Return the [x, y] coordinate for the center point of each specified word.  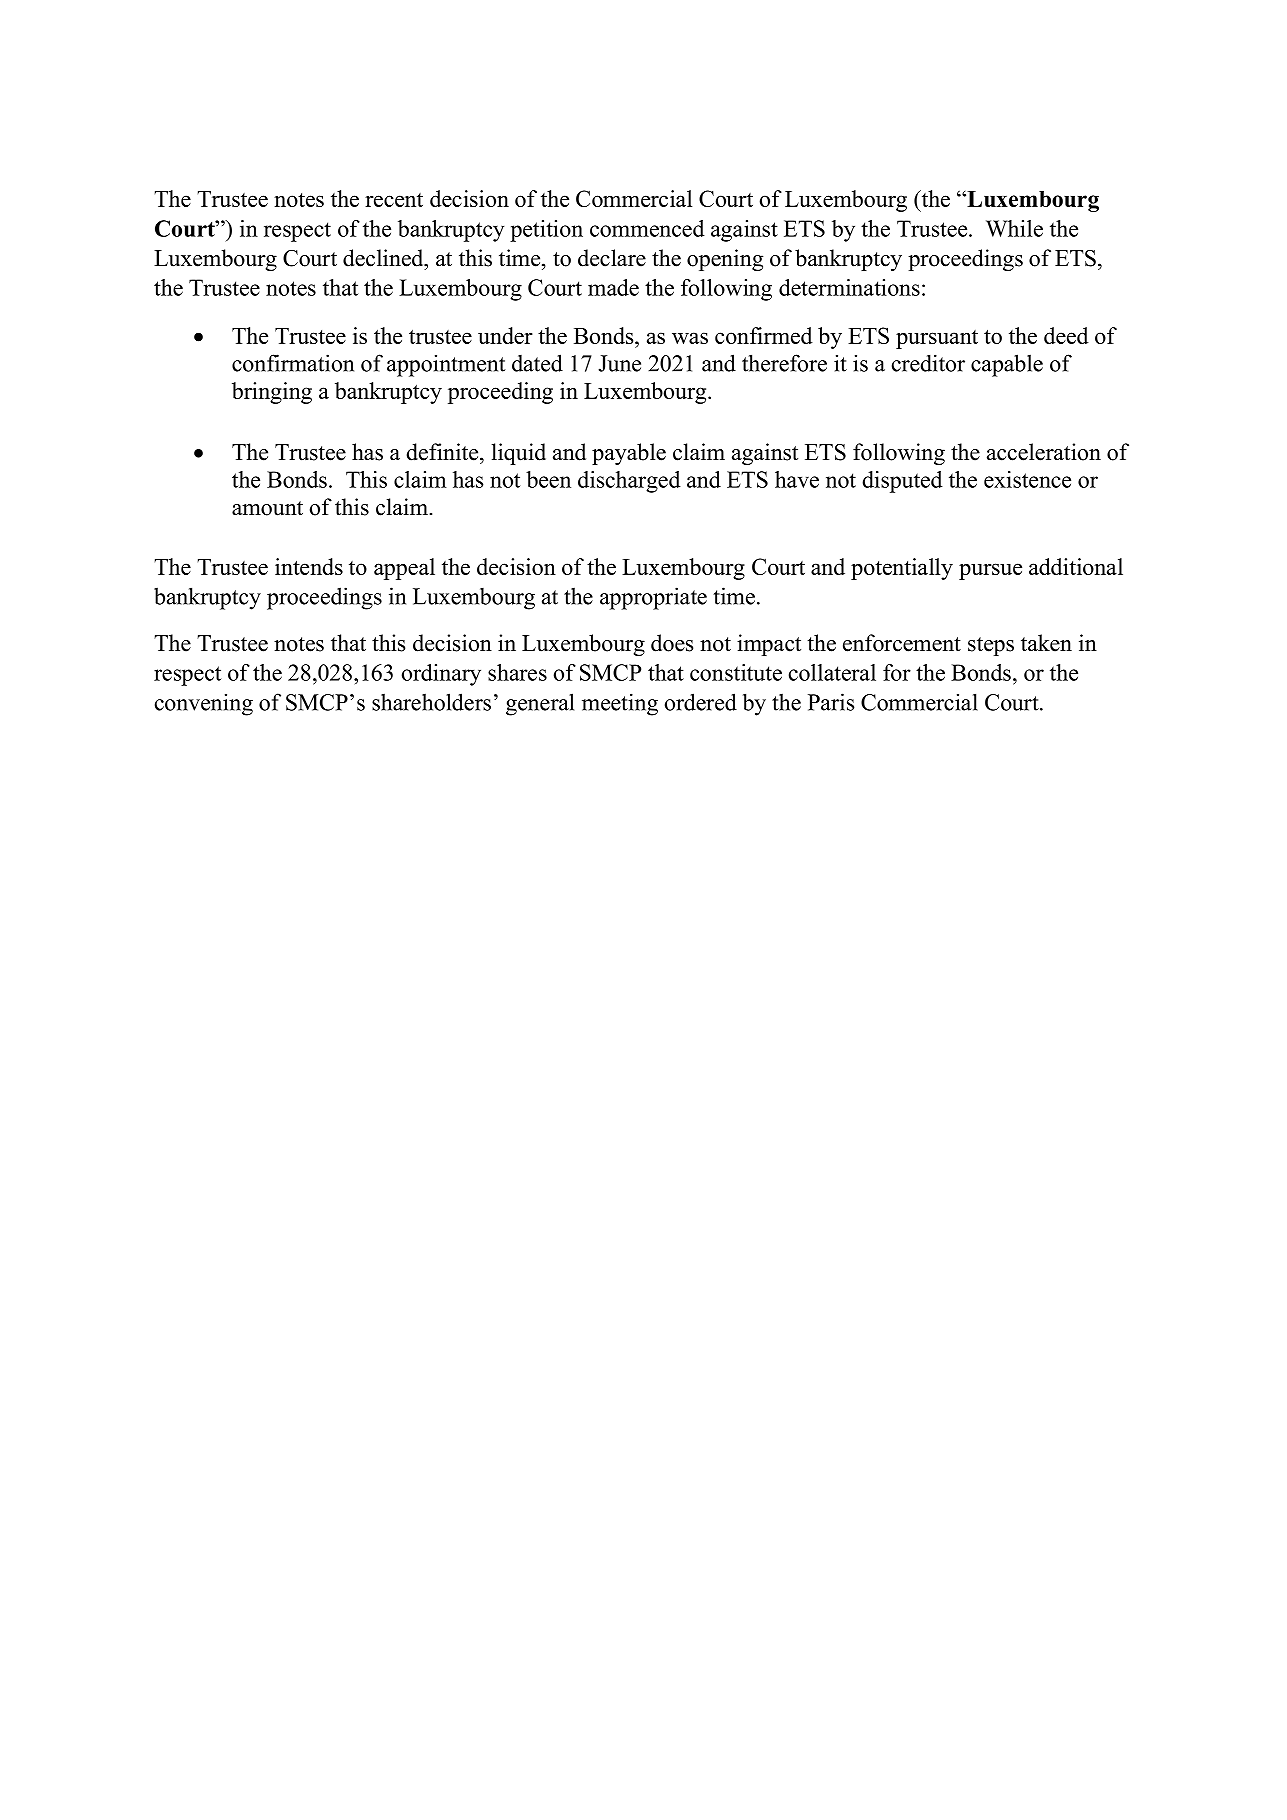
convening [204, 704]
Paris [831, 702]
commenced [647, 228]
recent [394, 200]
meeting [620, 704]
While [1014, 228]
